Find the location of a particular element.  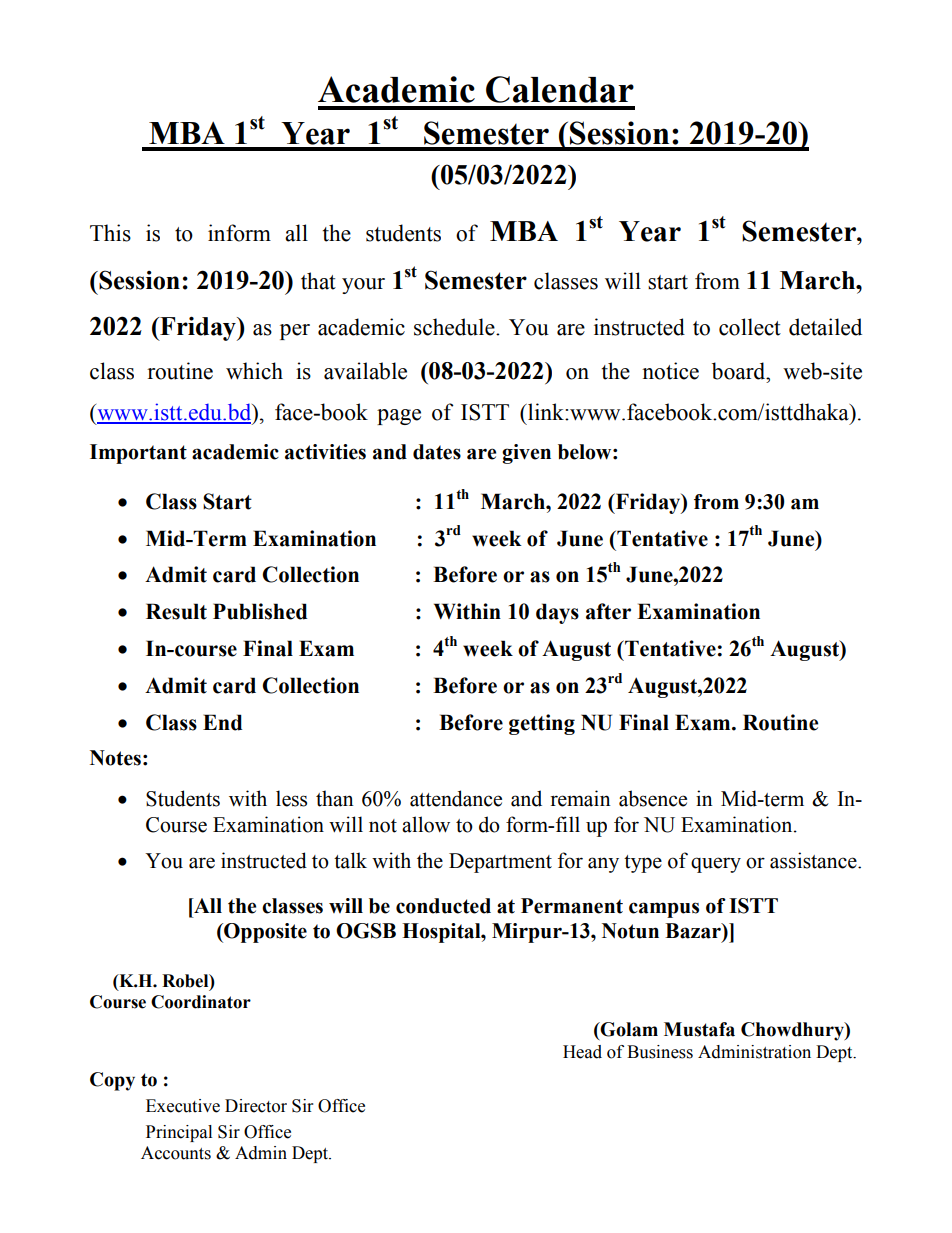

Principal is located at coordinates (179, 1133).
